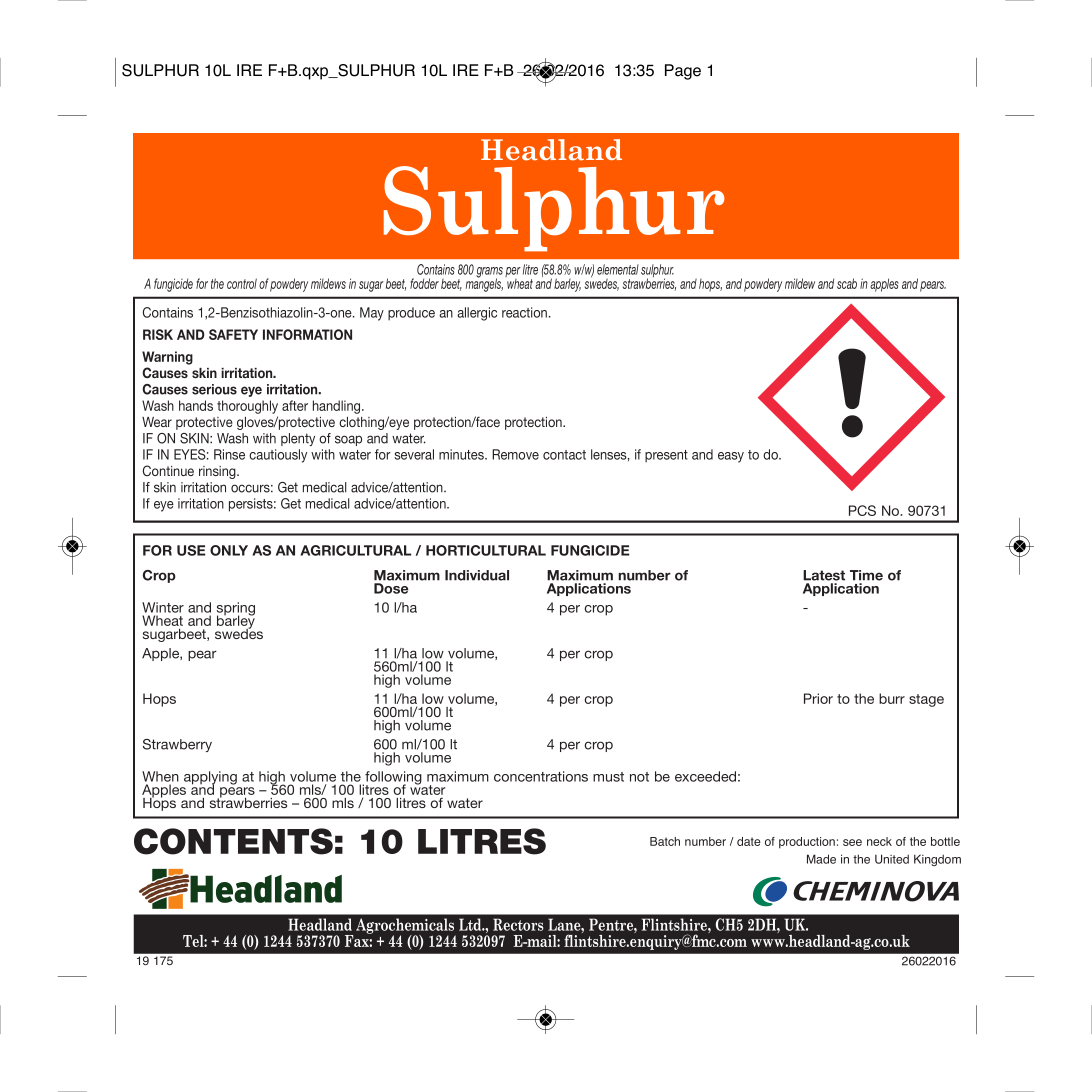 The image size is (1092, 1092). What do you see at coordinates (847, 283) in the page?
I see `scab` at bounding box center [847, 283].
